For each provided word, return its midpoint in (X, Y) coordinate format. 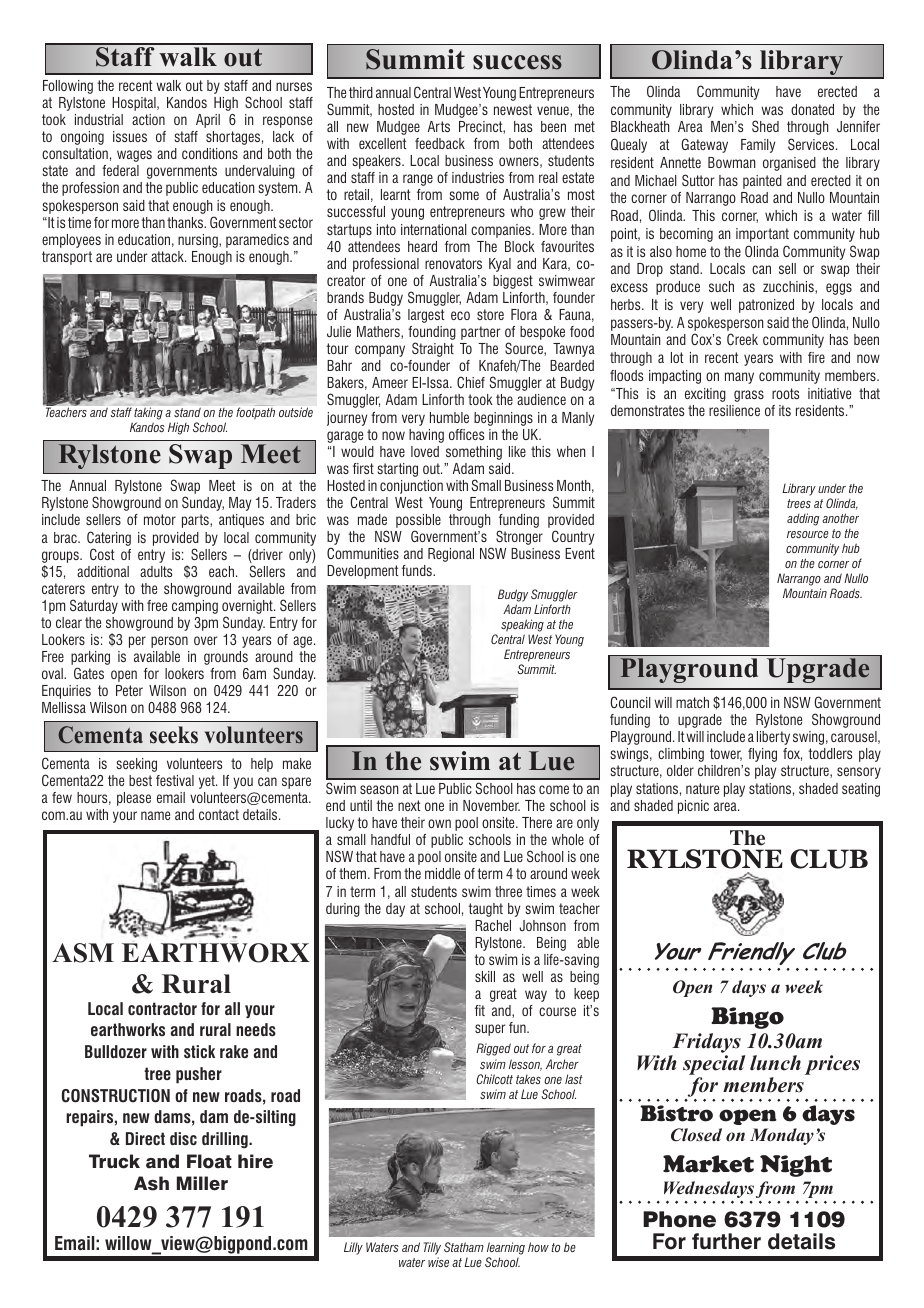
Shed (765, 126)
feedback (440, 143)
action (148, 119)
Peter (129, 690)
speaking (522, 627)
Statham (464, 1247)
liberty (773, 738)
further (726, 1241)
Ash (151, 1183)
